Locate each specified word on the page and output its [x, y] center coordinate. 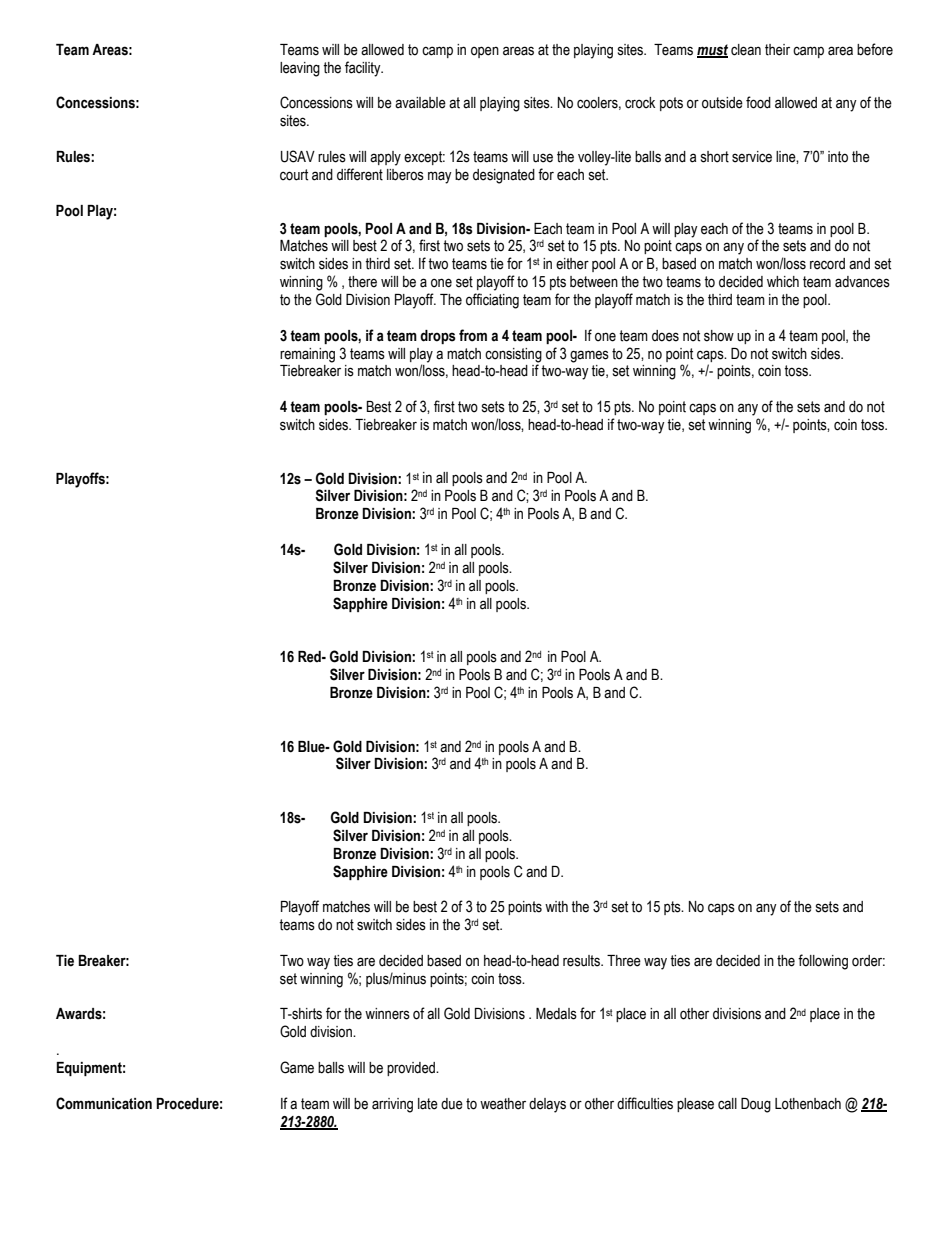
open [485, 52]
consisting [513, 355]
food [758, 102]
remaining [307, 355]
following [823, 962]
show [719, 336]
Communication [104, 1103]
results [582, 961]
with [556, 907]
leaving [300, 69]
